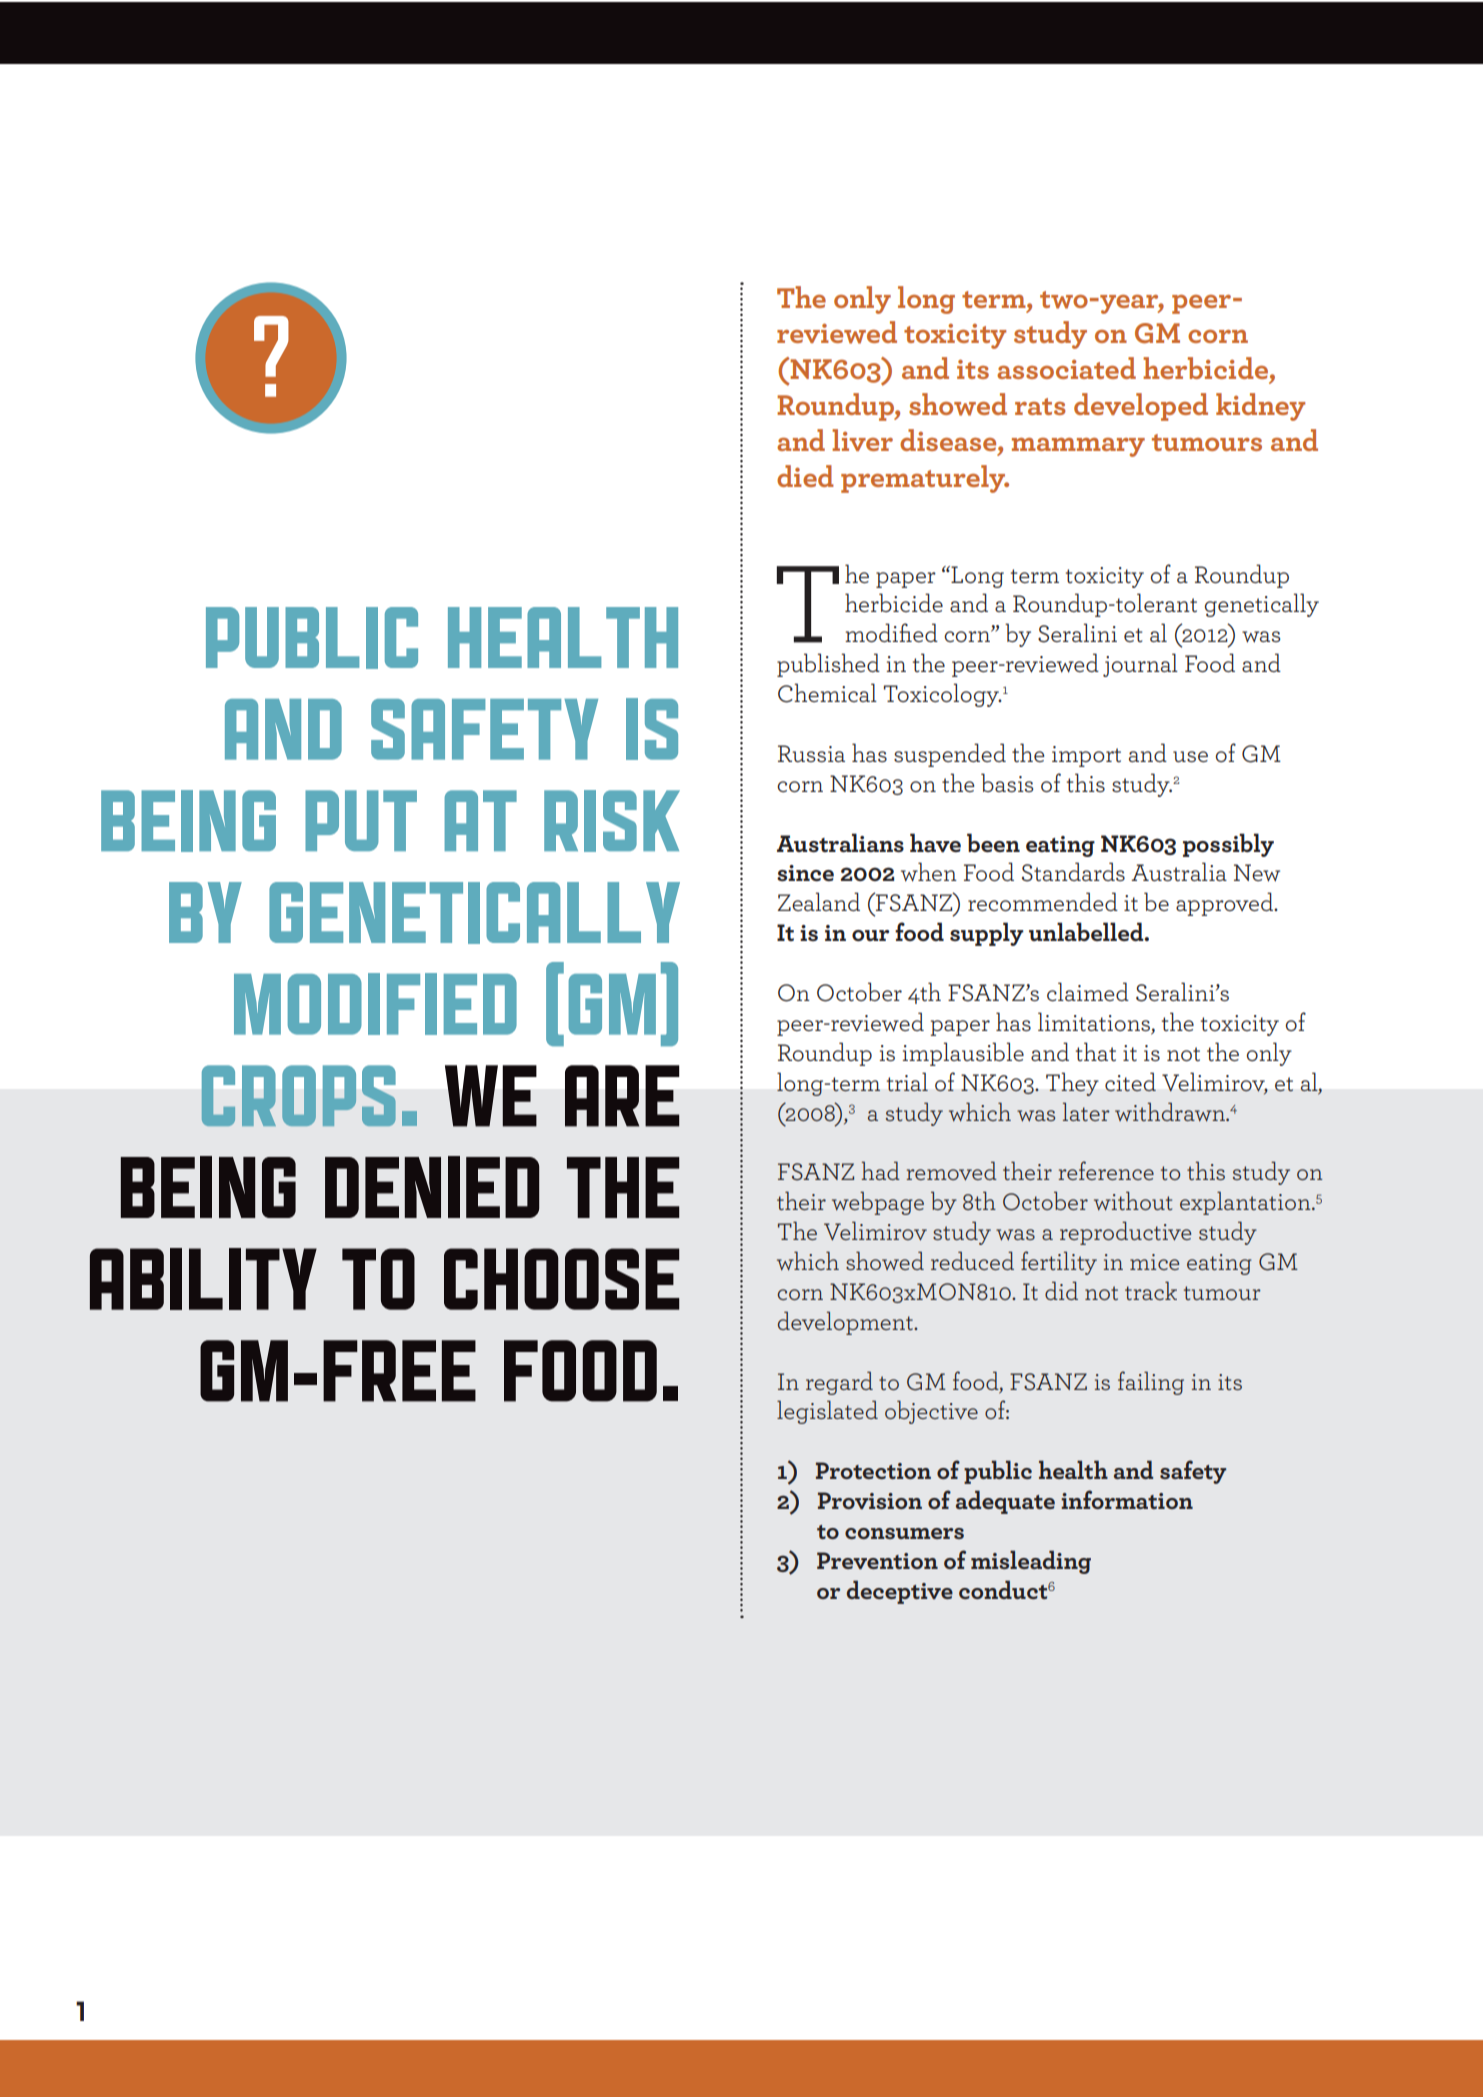 The image size is (1483, 2097). Describe the element at coordinates (1141, 407) in the document. I see `developed` at that location.
